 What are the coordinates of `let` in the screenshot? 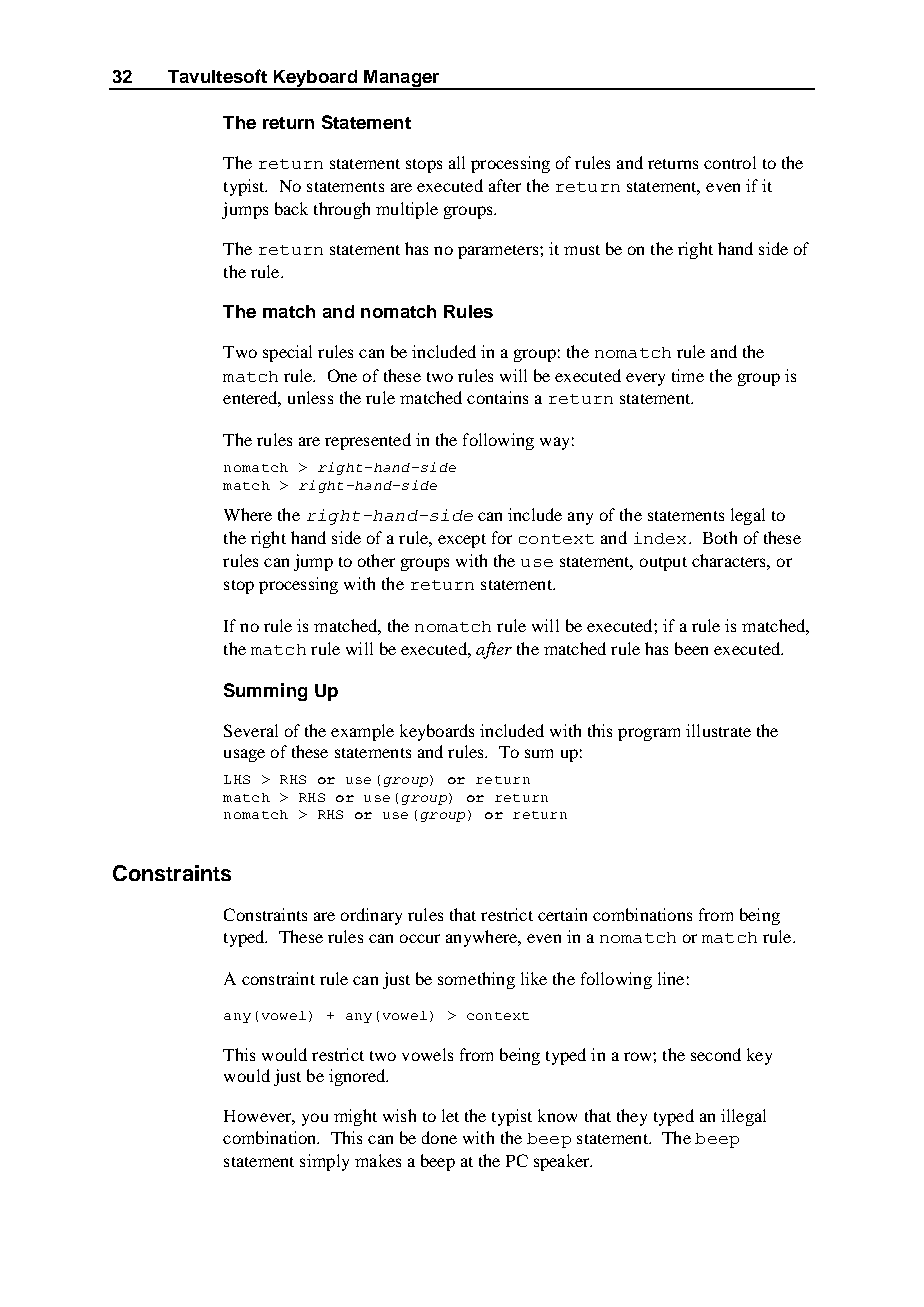 It's located at (450, 1115).
